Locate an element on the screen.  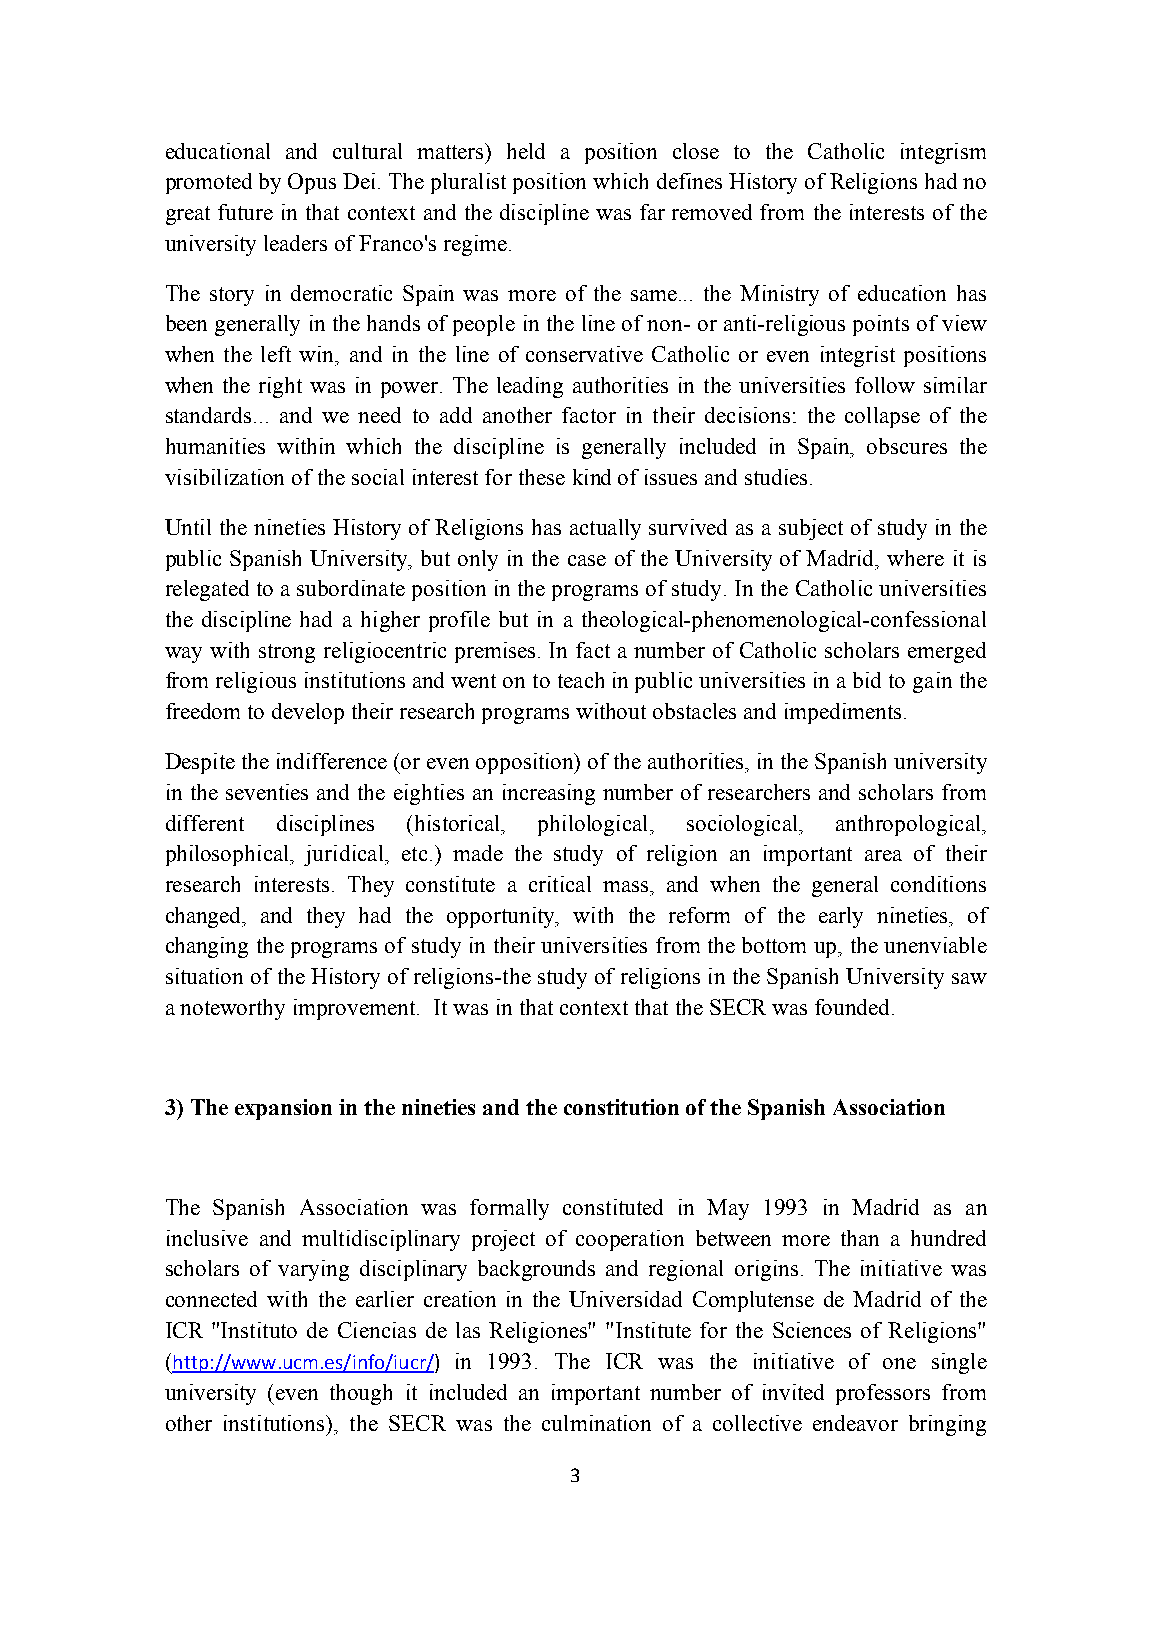
Opus is located at coordinates (312, 183).
